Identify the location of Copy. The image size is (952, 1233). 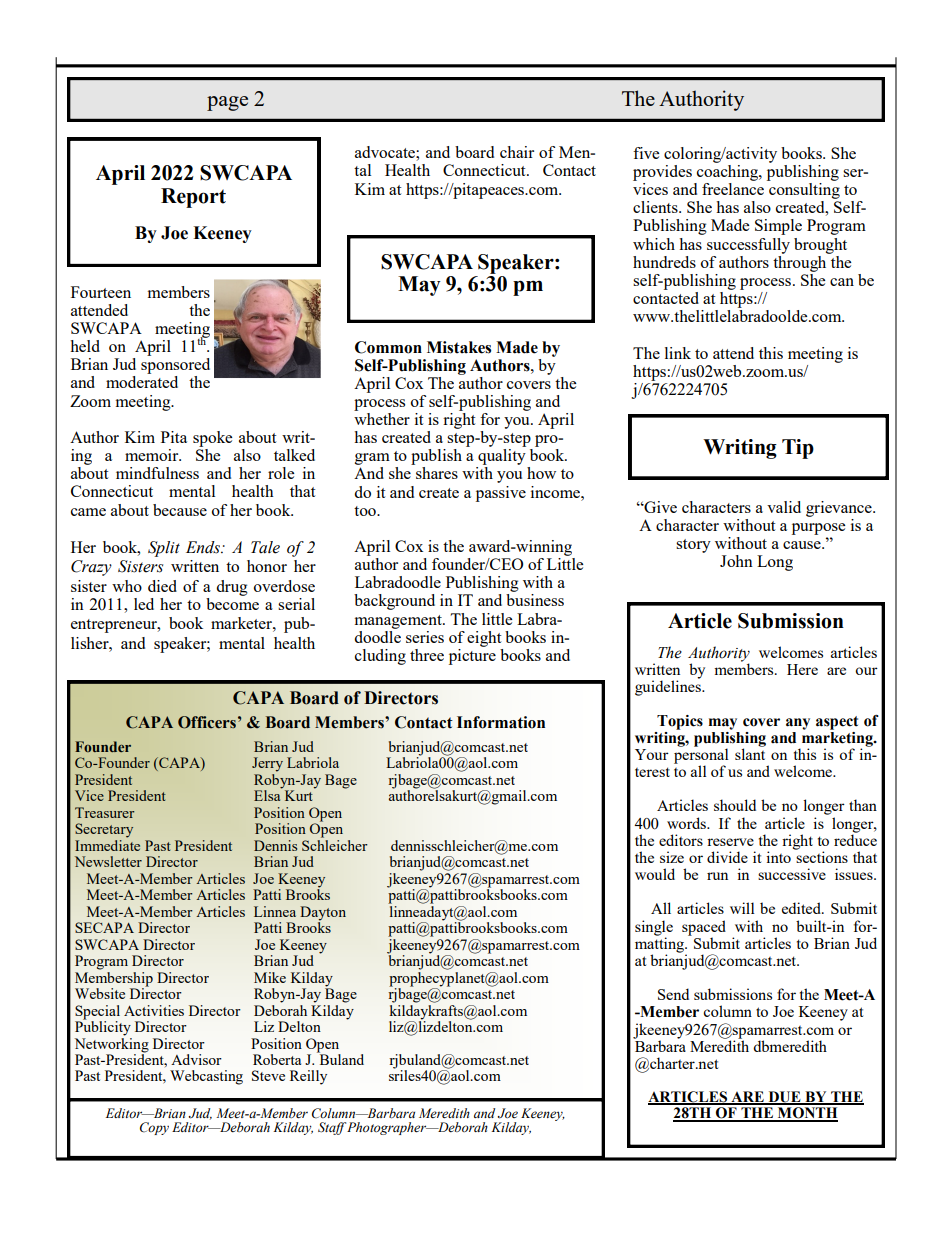
(154, 1128).
